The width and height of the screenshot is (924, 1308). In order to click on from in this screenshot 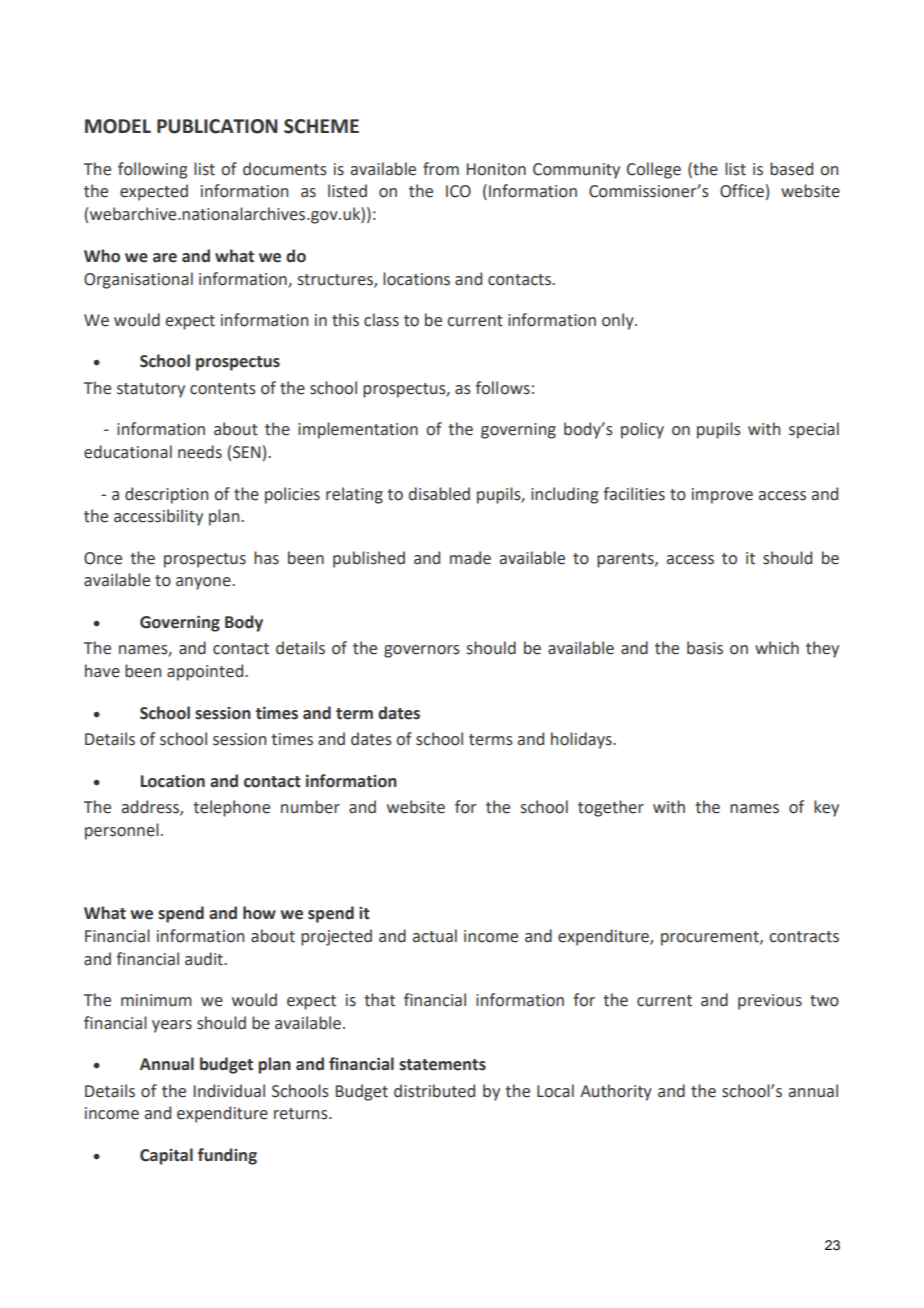, I will do `click(441, 169)`.
